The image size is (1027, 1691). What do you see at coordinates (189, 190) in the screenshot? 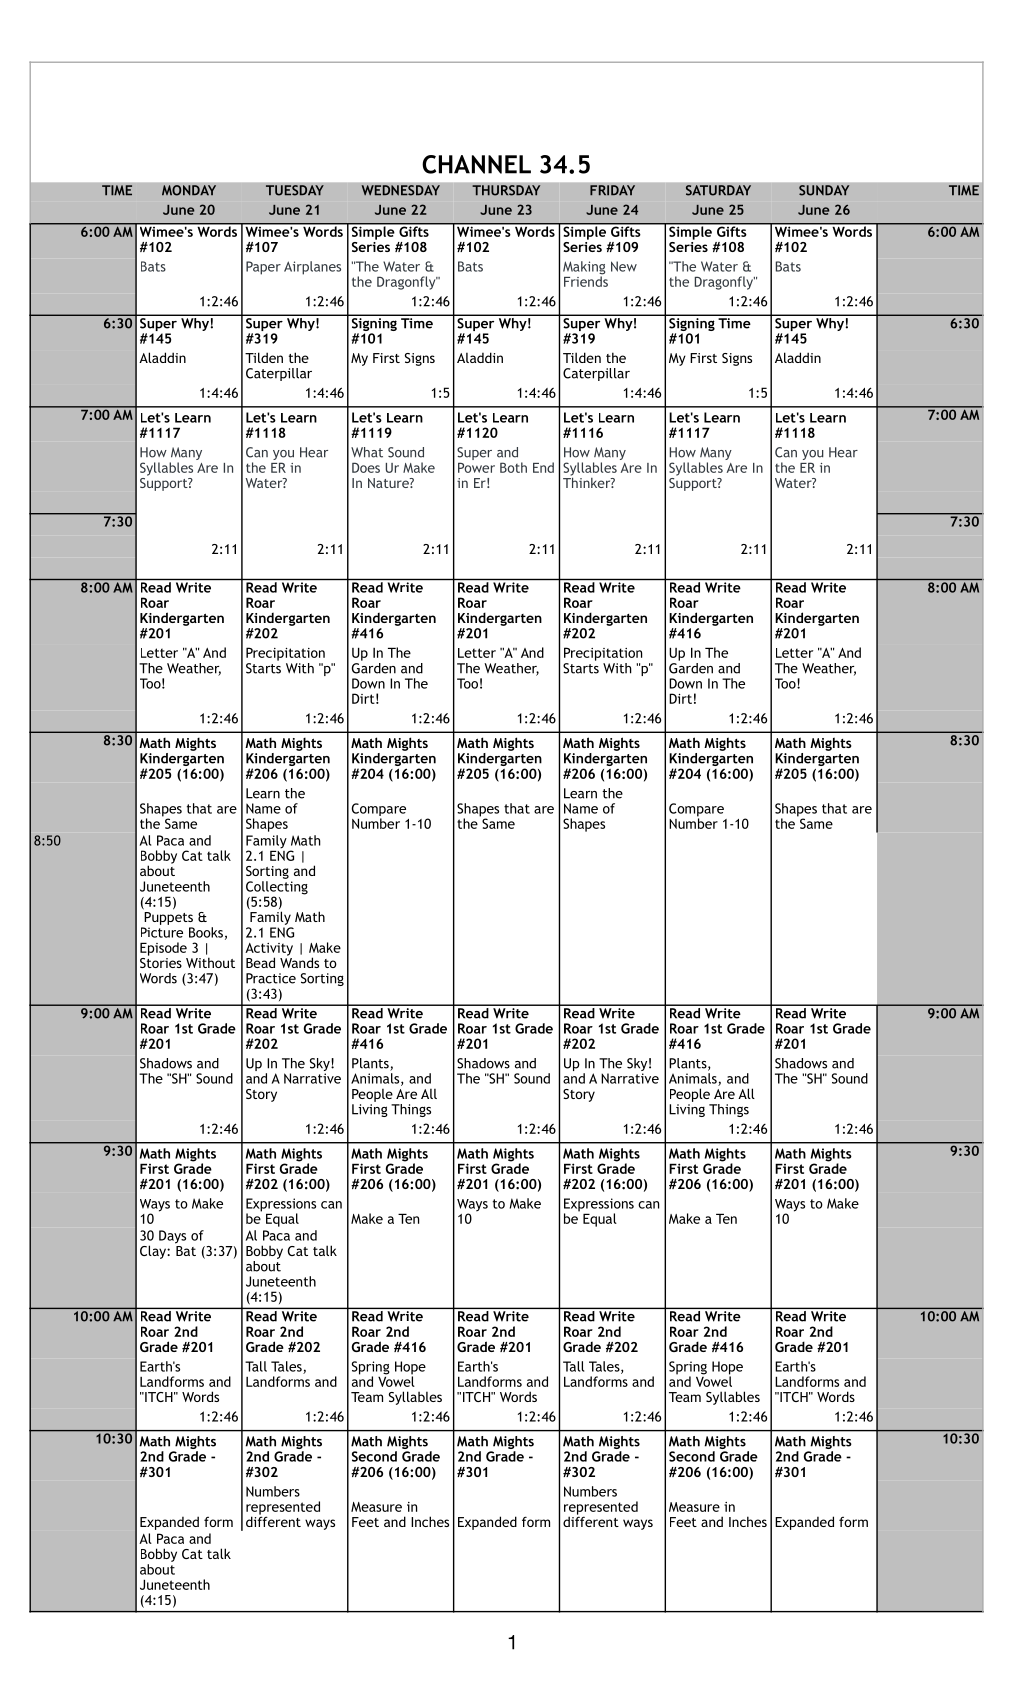
I see `MONDAY` at bounding box center [189, 190].
